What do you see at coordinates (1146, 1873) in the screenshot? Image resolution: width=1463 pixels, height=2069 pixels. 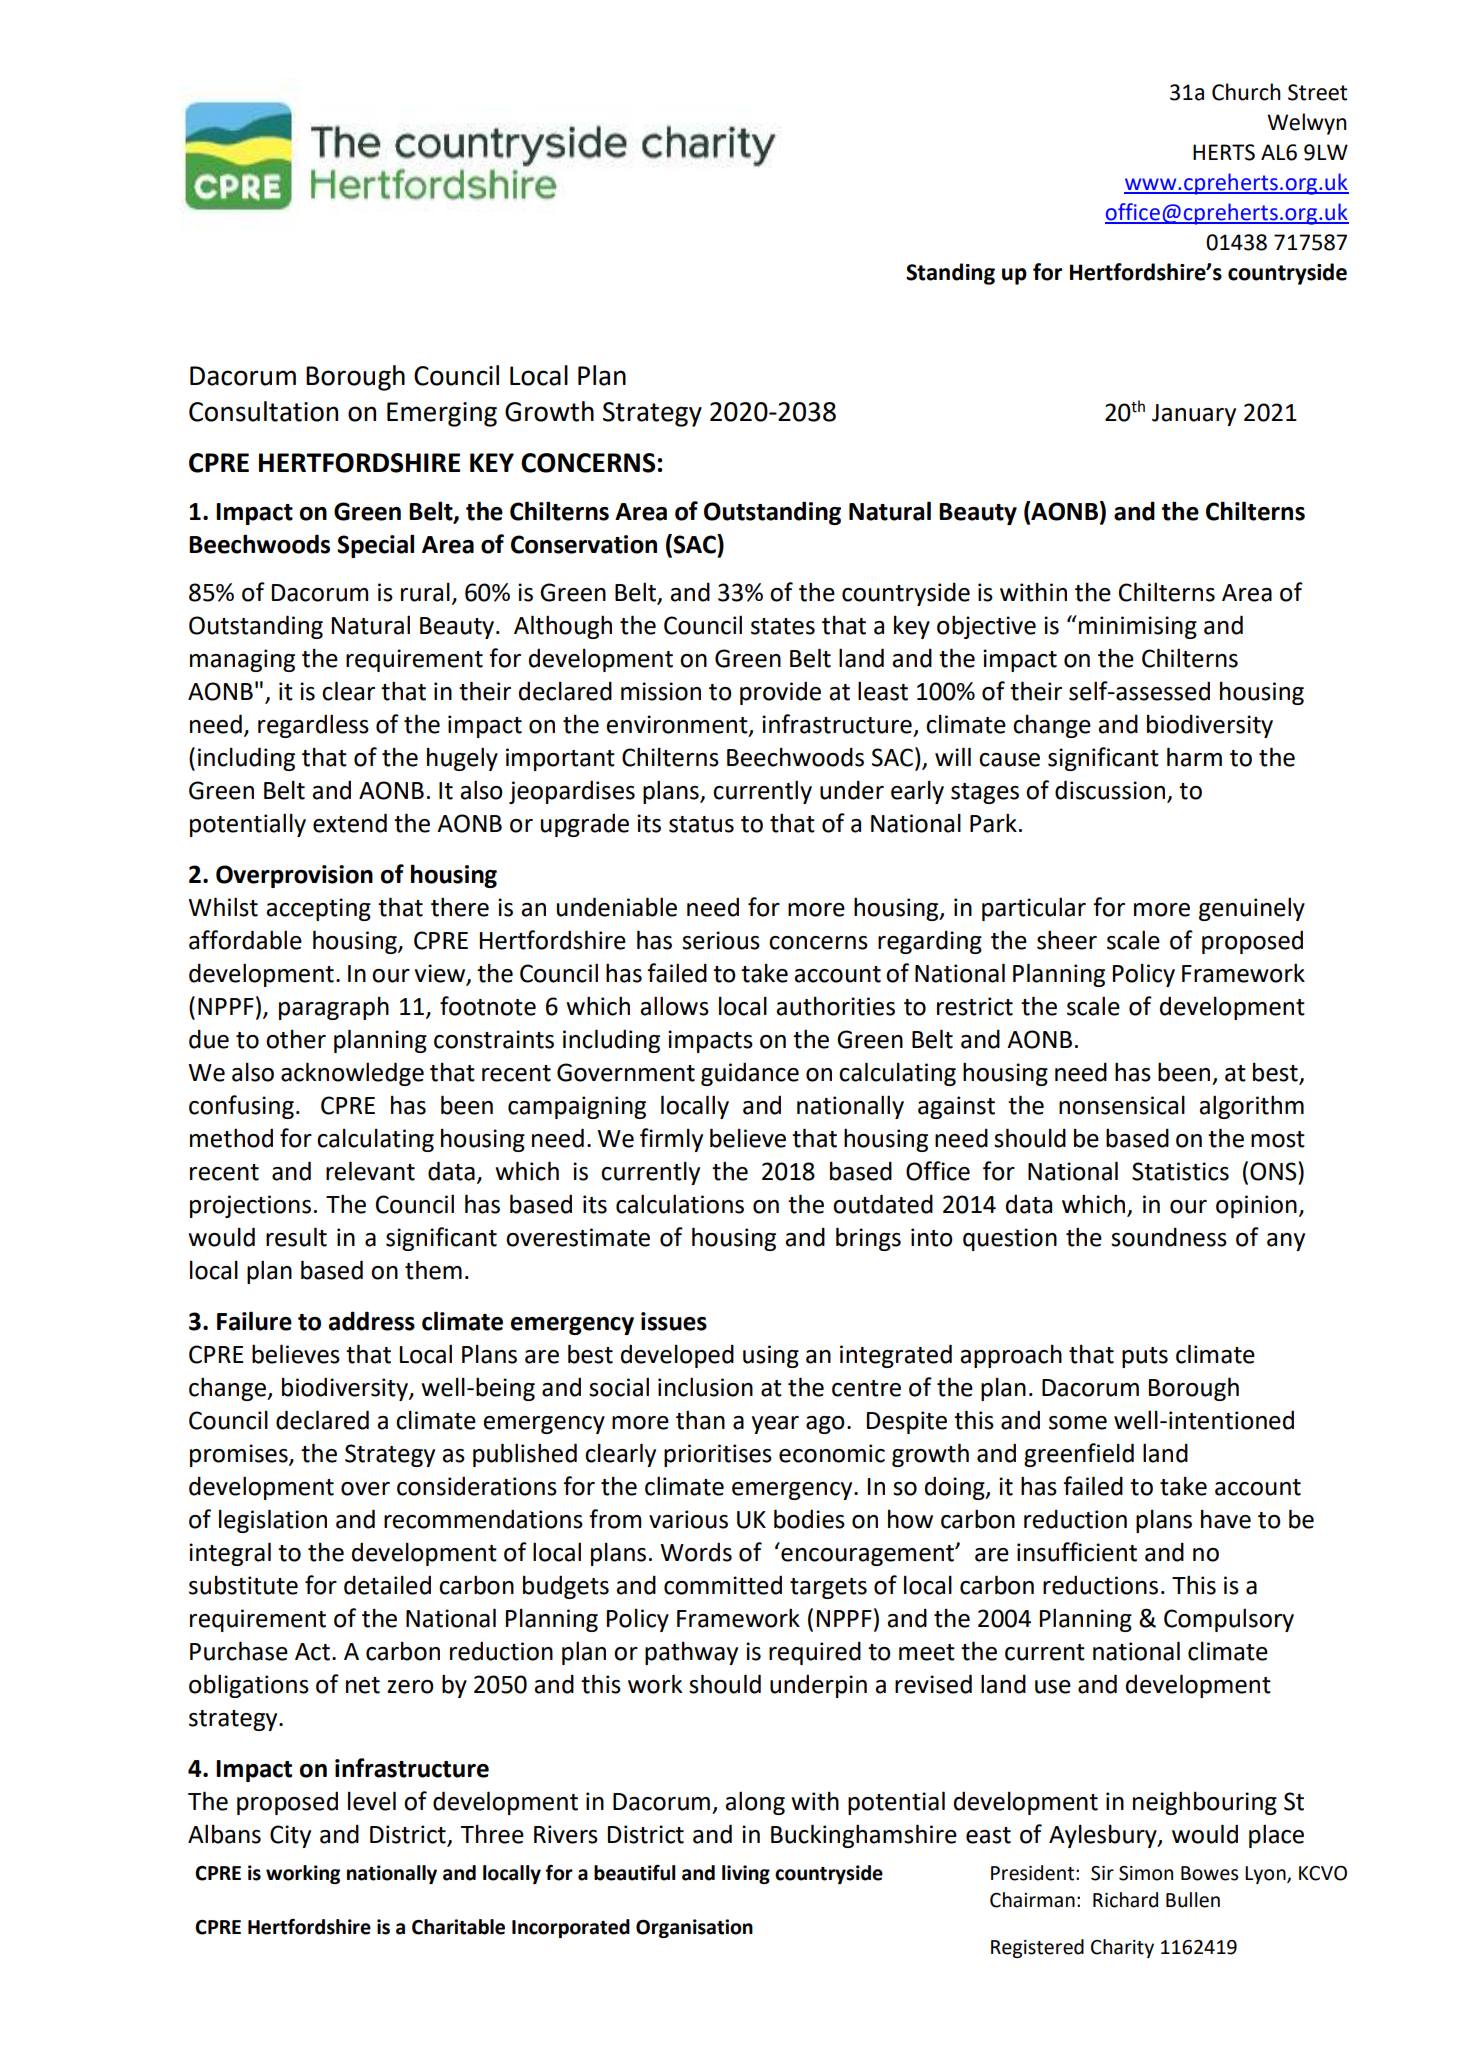 I see `Simon` at bounding box center [1146, 1873].
